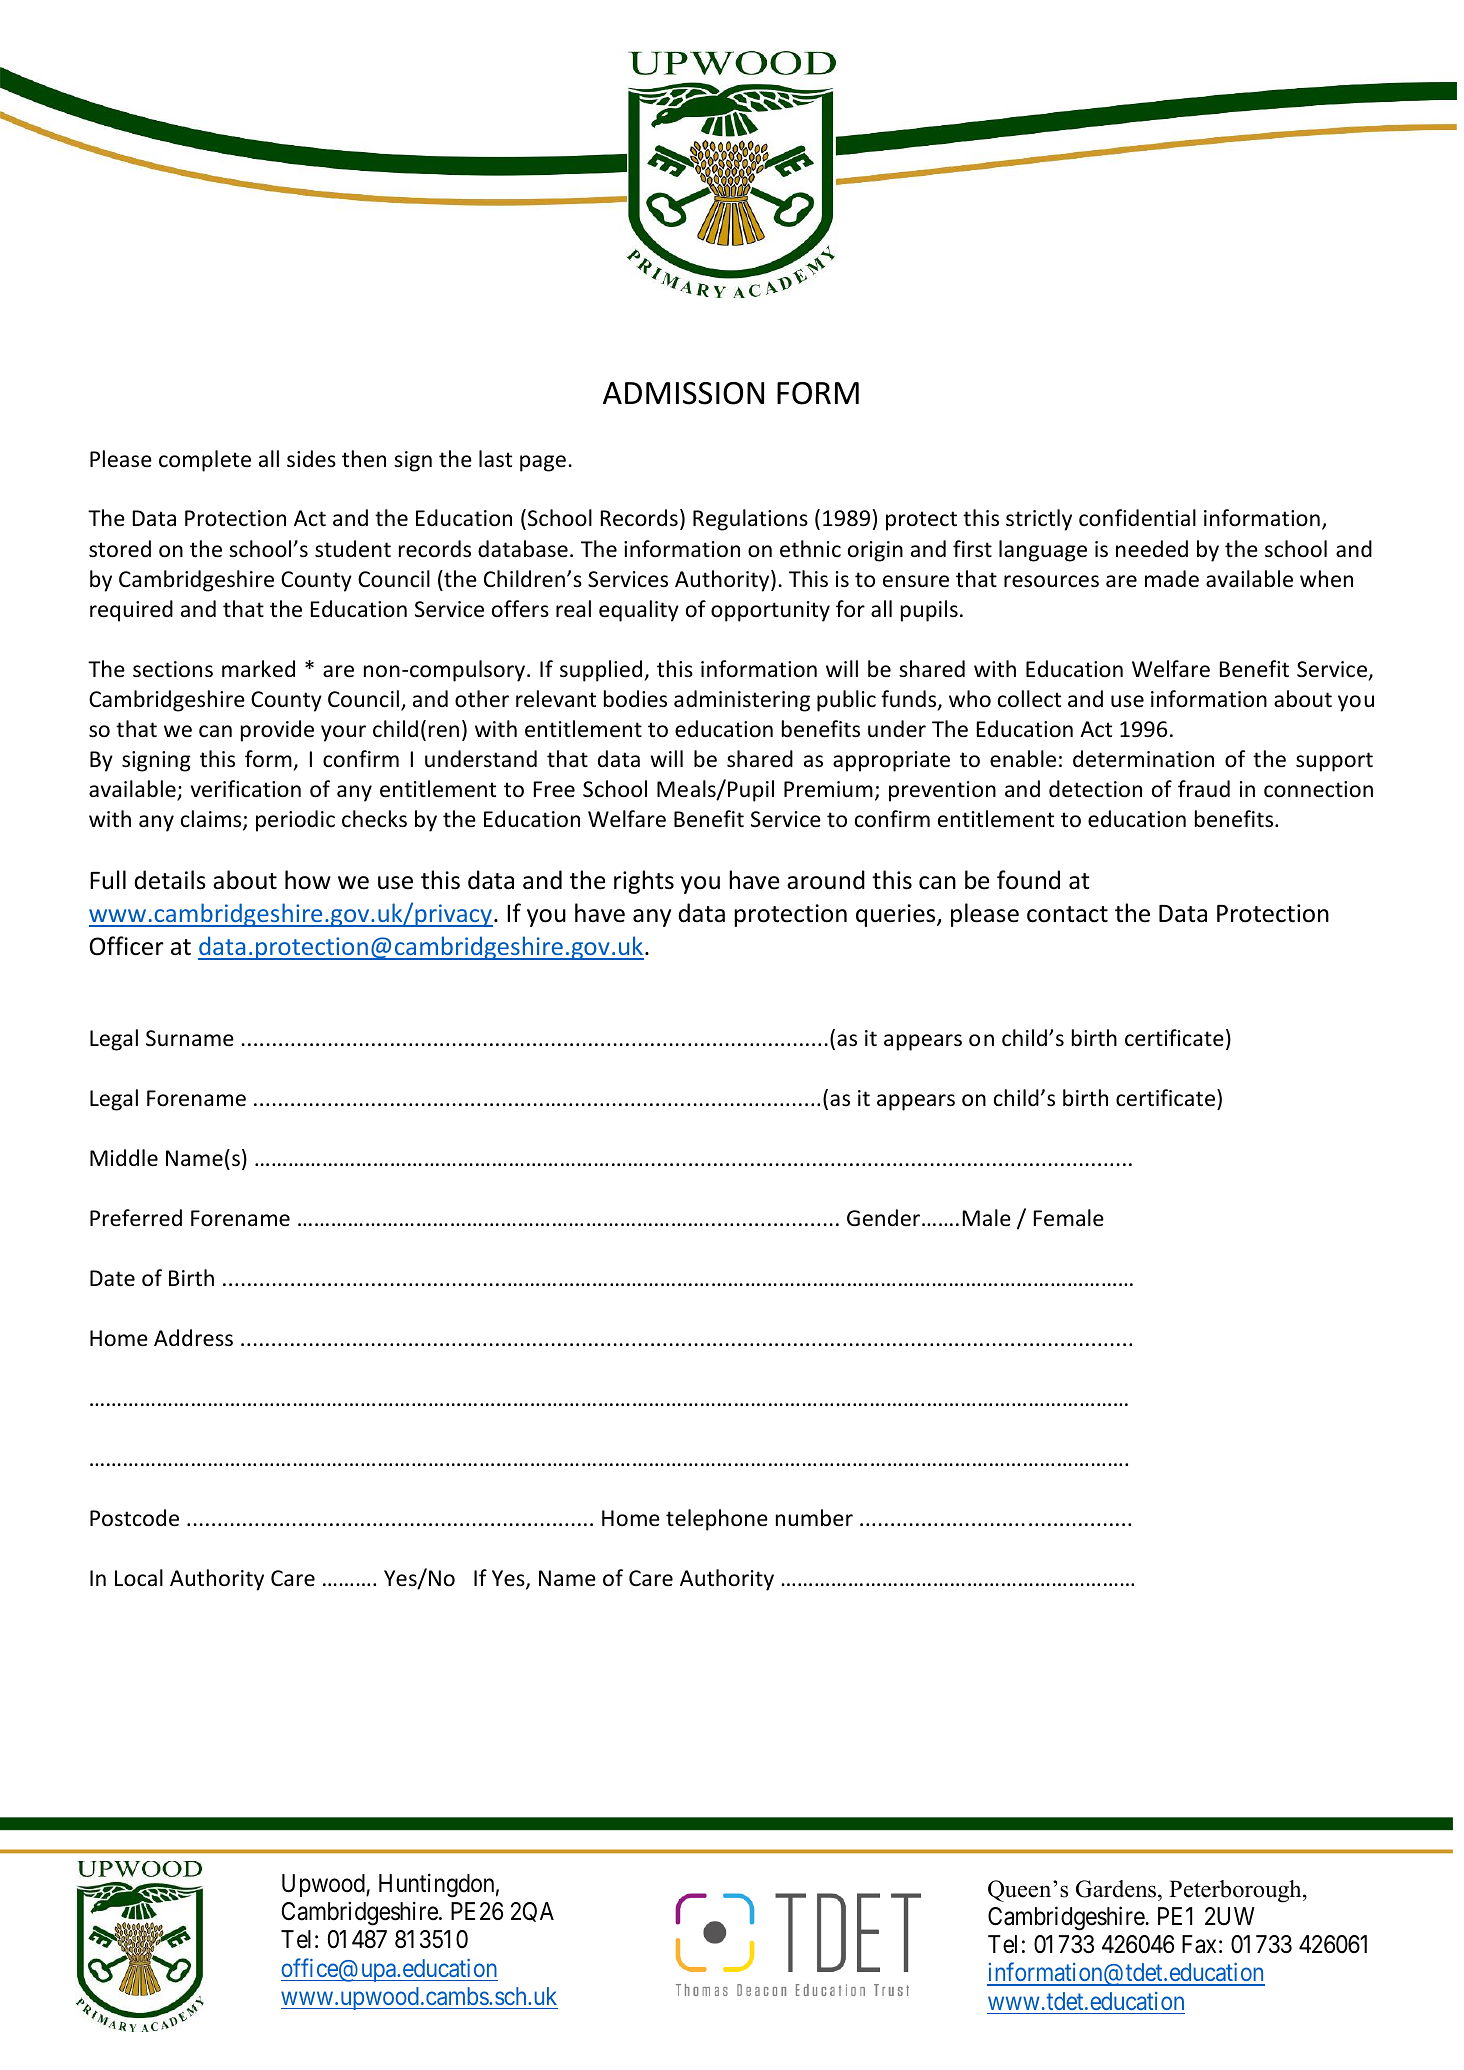 This screenshot has width=1464, height=2070. What do you see at coordinates (1137, 518) in the screenshot?
I see `confidential` at bounding box center [1137, 518].
